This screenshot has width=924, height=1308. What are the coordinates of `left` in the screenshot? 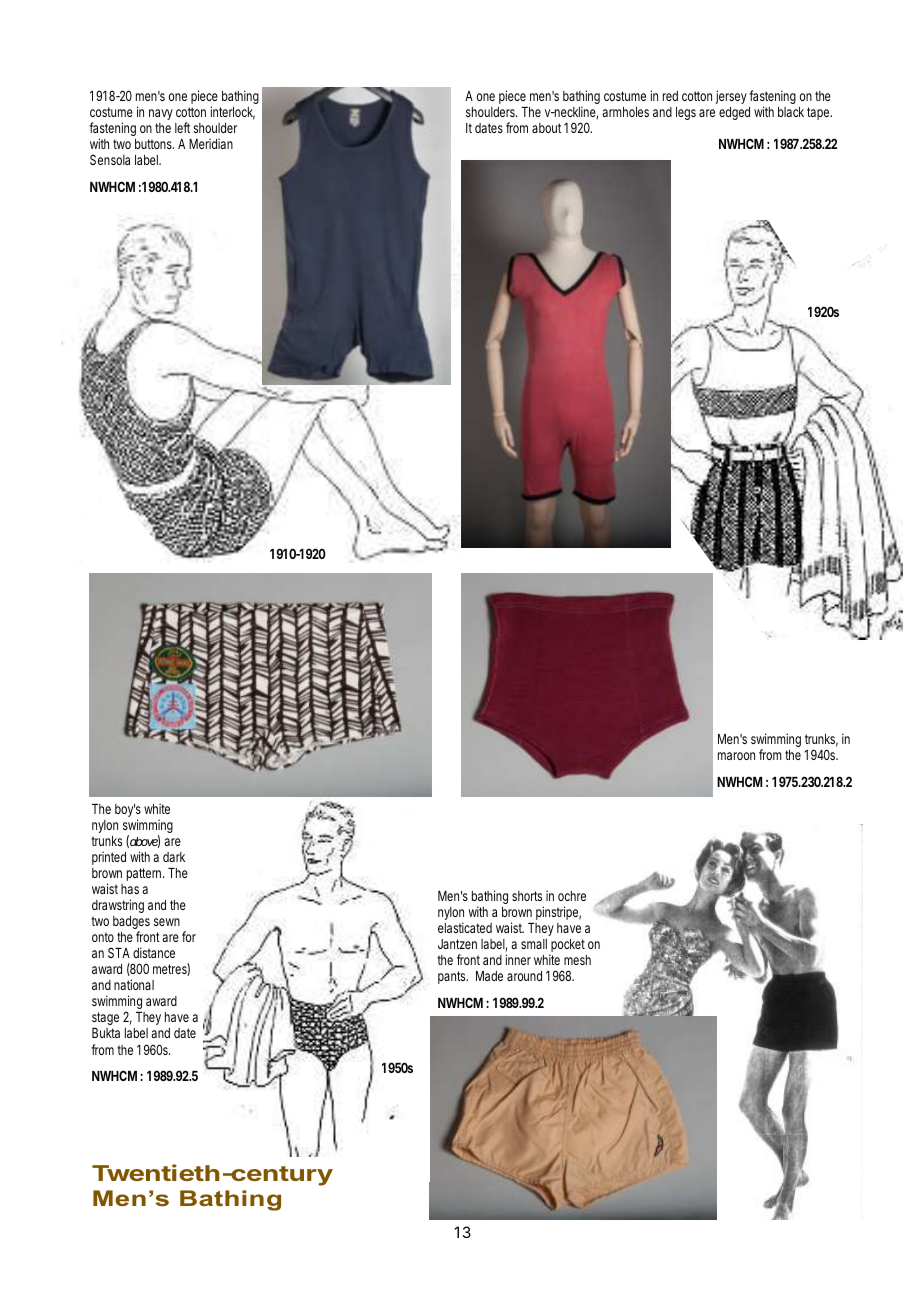 It's located at (182, 127).
